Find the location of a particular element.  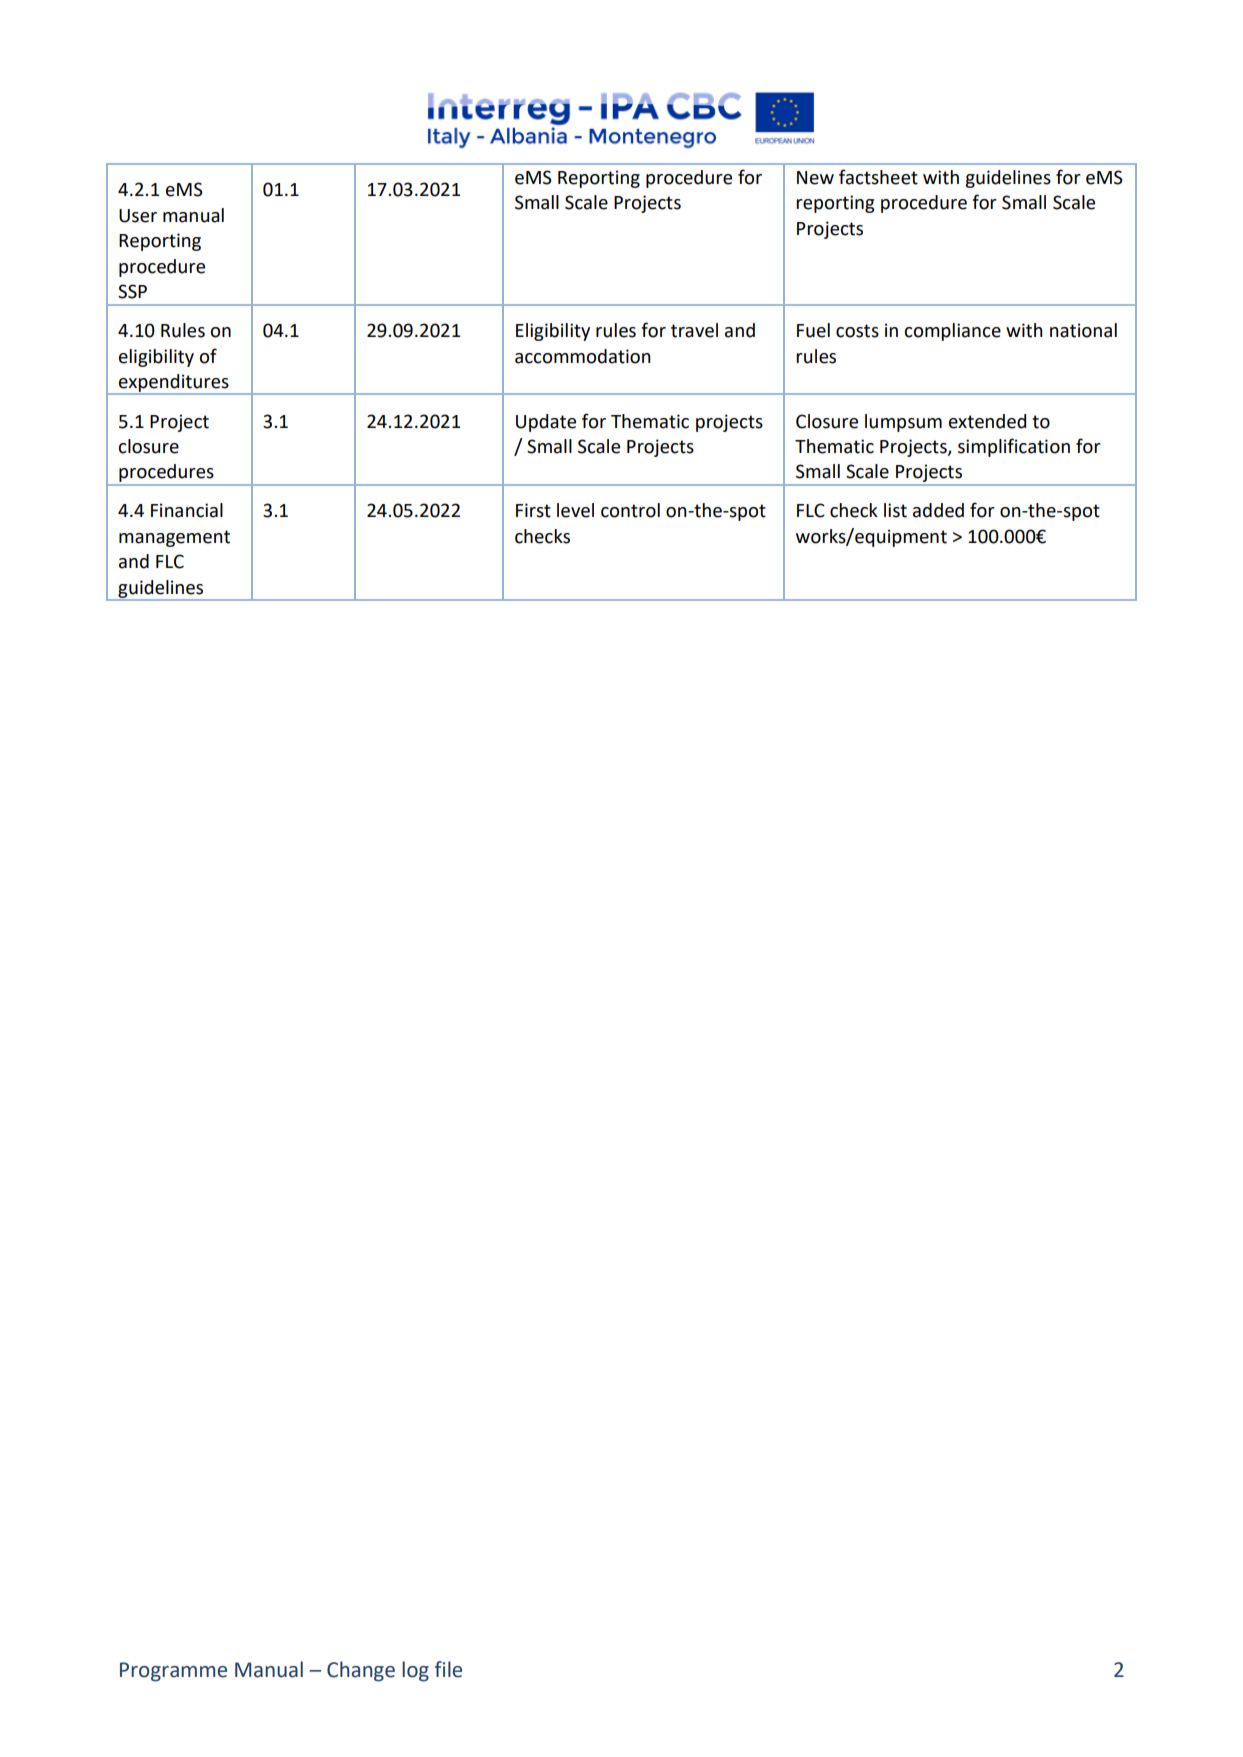

list is located at coordinates (895, 510).
